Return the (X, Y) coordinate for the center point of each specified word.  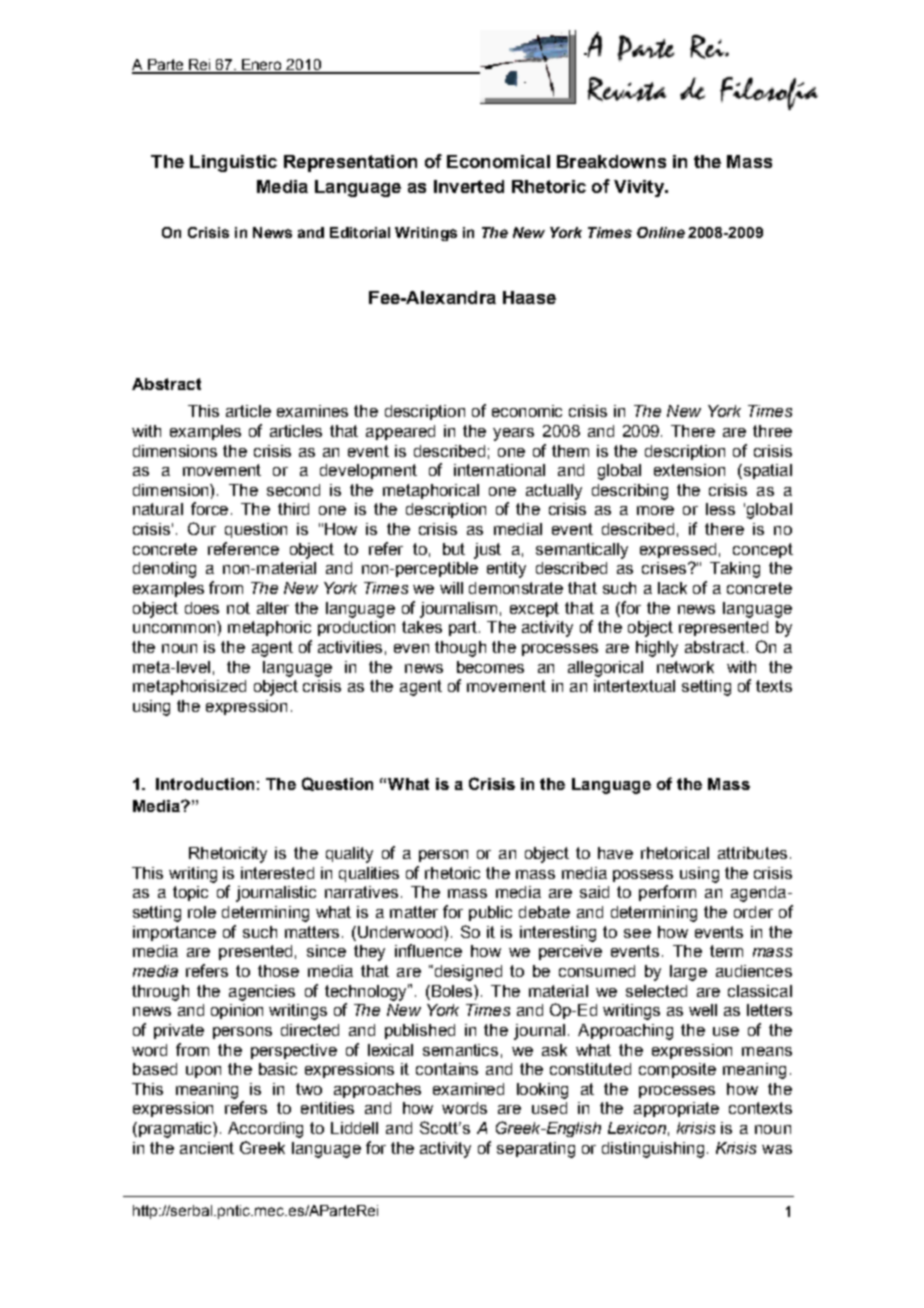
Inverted (469, 186)
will (451, 588)
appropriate (676, 1109)
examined (468, 1089)
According (265, 1130)
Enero (262, 66)
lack (672, 588)
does (202, 608)
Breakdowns (611, 161)
